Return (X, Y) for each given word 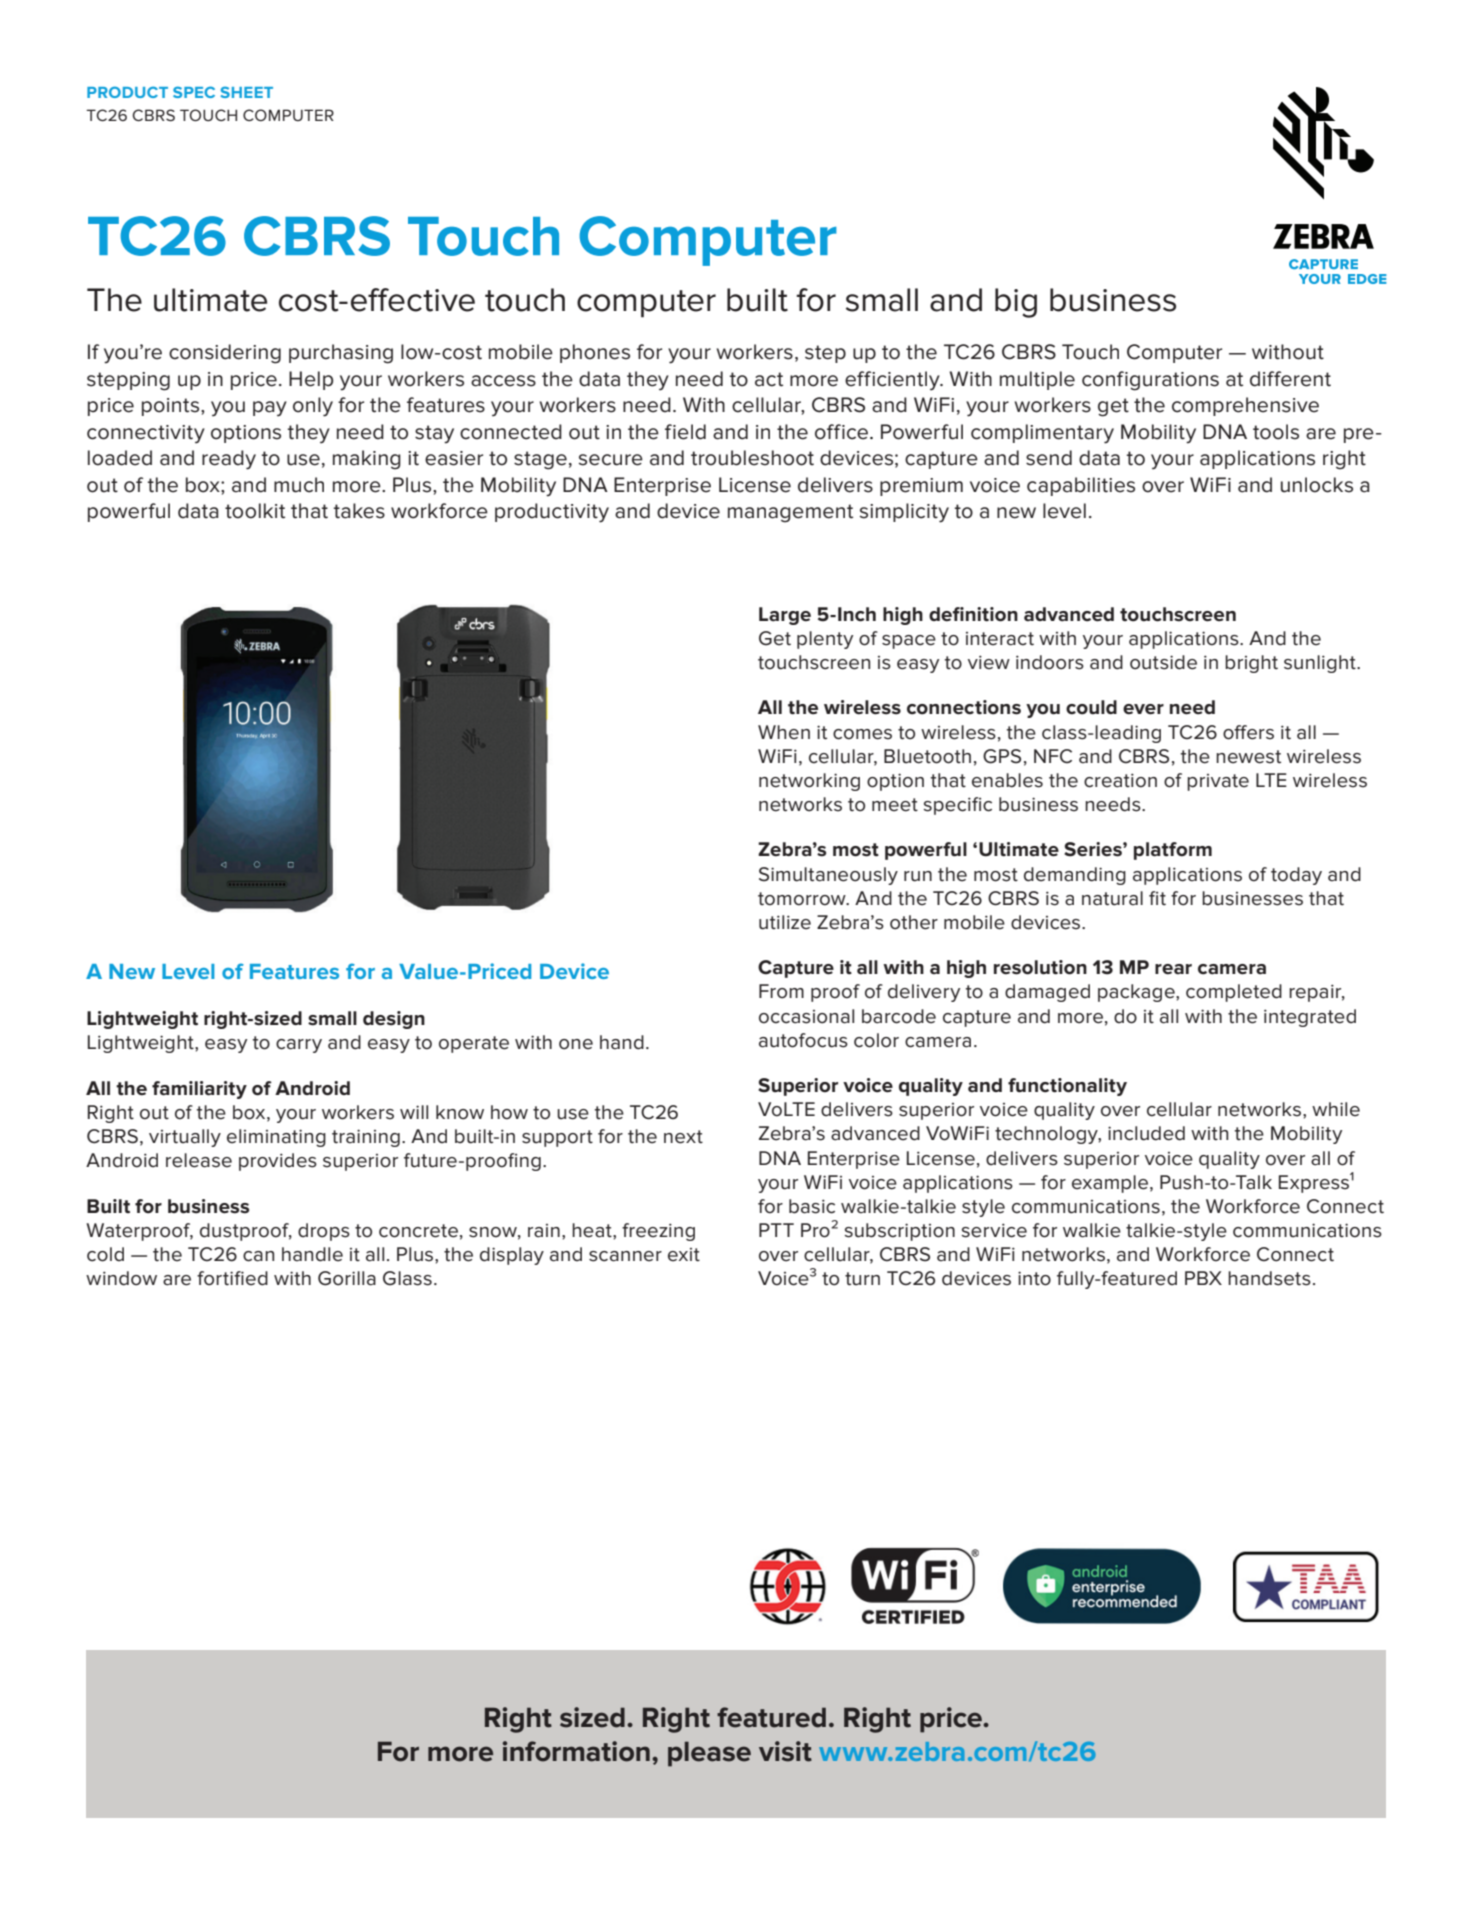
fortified (232, 1278)
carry (299, 1046)
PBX (1203, 1278)
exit (684, 1255)
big (1016, 303)
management (790, 513)
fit (1157, 898)
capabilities (1081, 486)
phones (595, 353)
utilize (785, 922)
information (576, 1751)
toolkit (255, 511)
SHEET (246, 92)
